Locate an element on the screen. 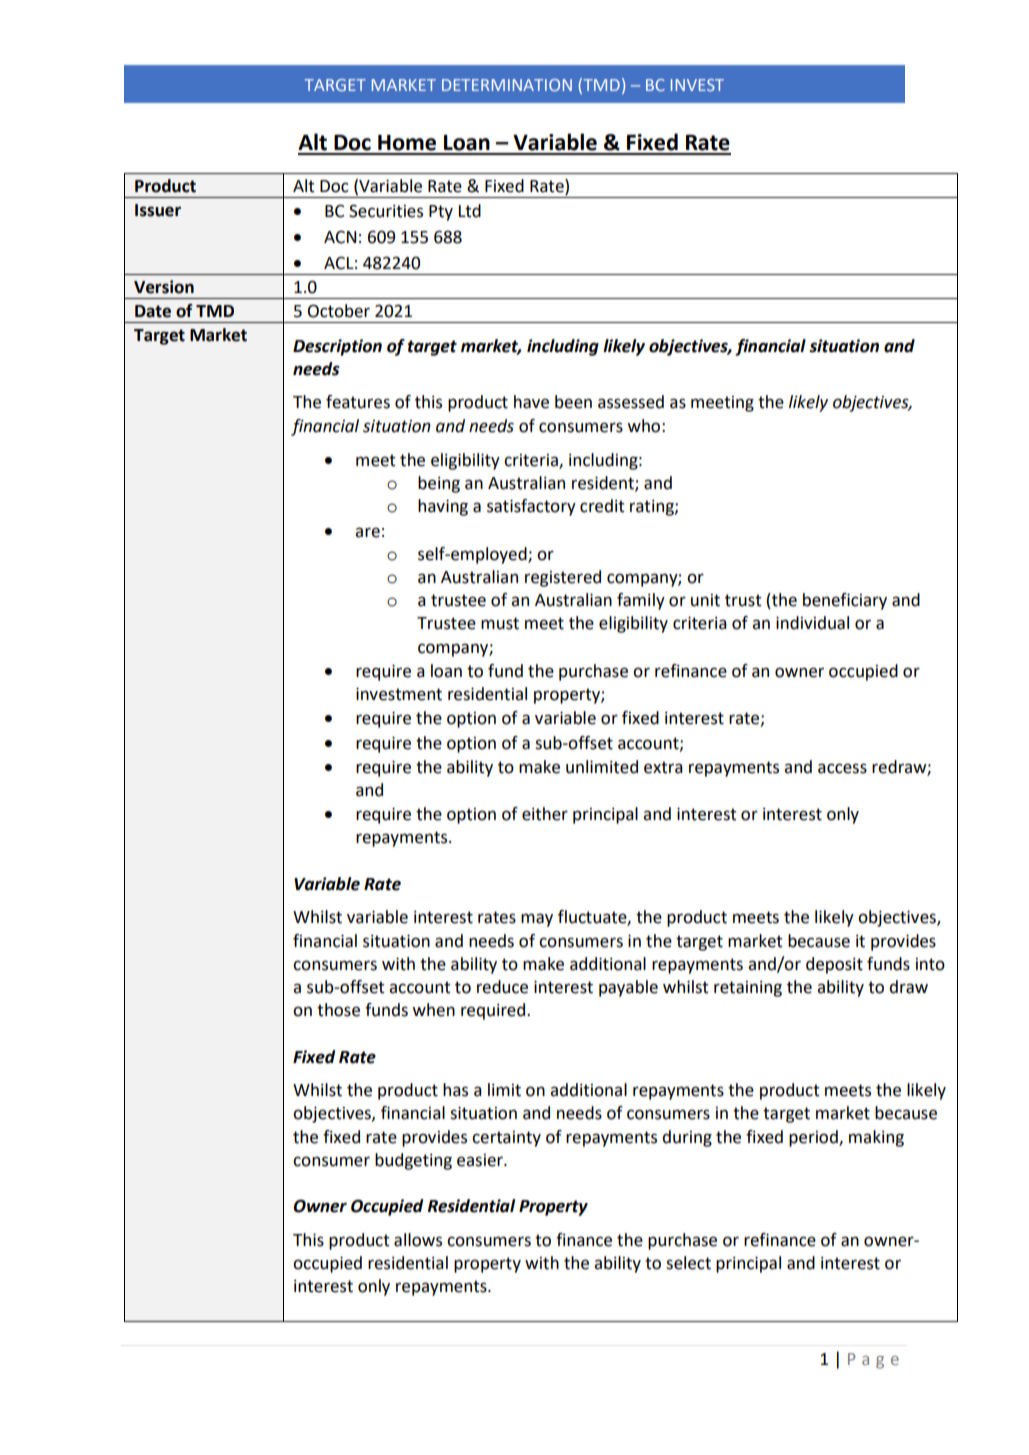 Image resolution: width=1029 pixels, height=1455 pixels. Issuer is located at coordinates (158, 210).
